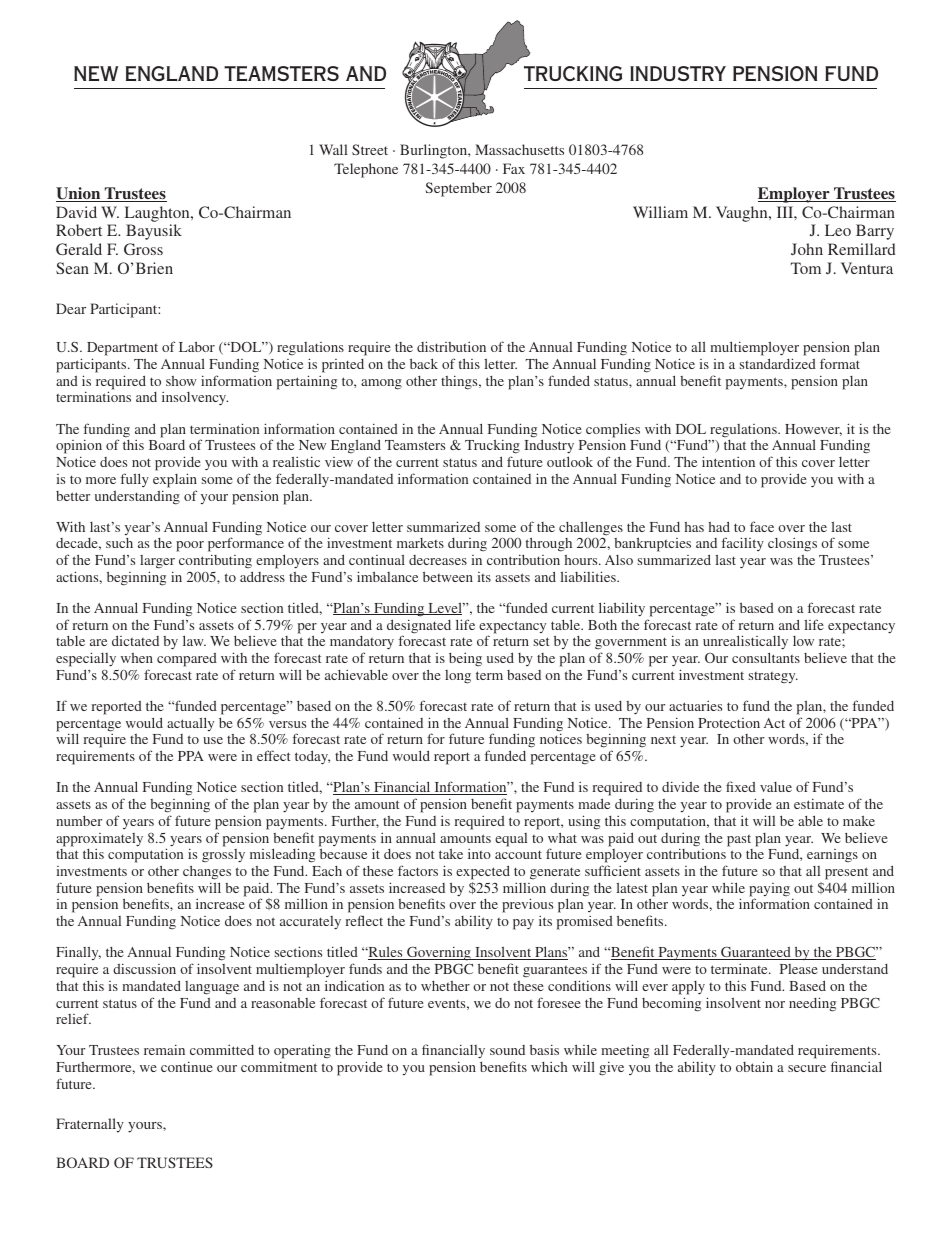  I want to click on September, so click(458, 189).
